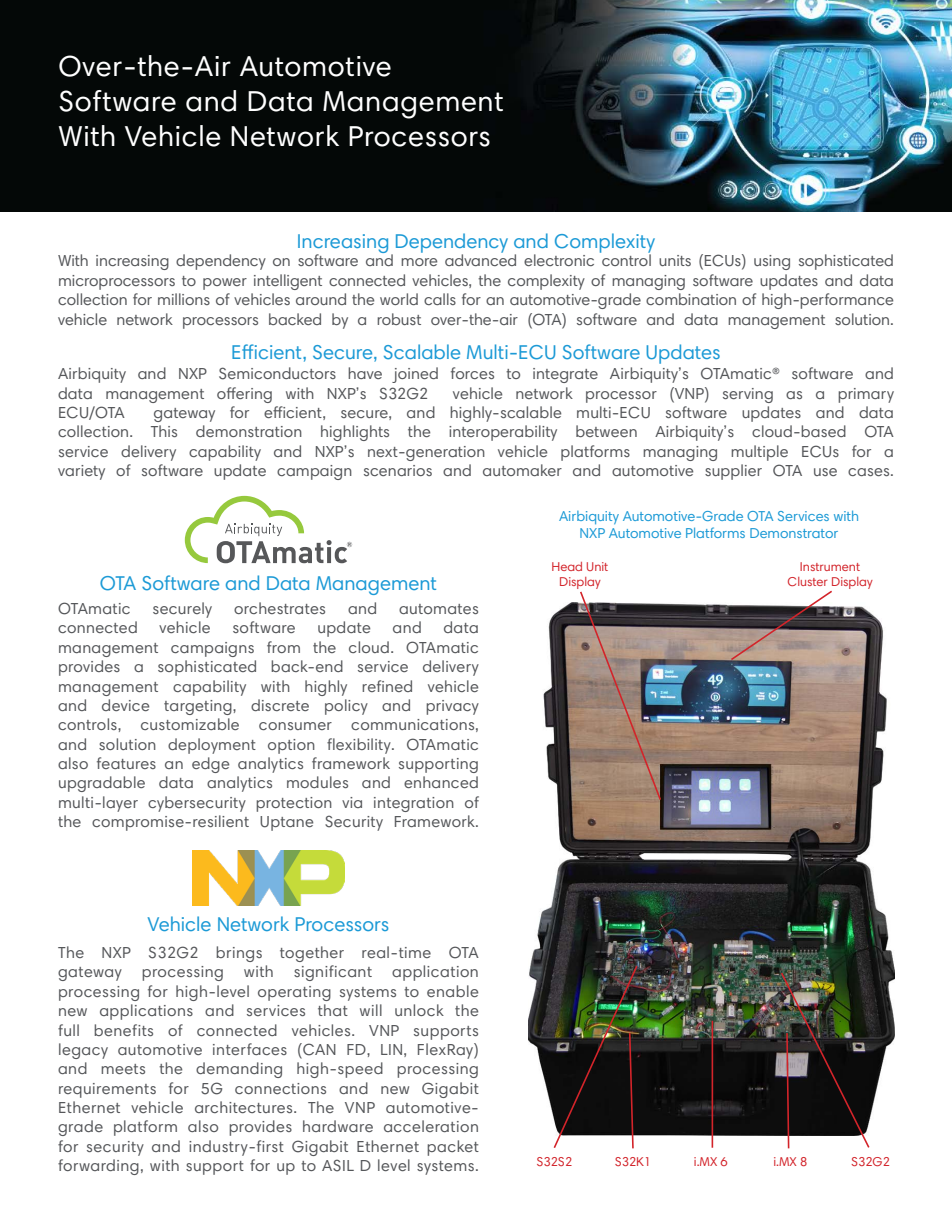 The width and height of the document is (952, 1232). What do you see at coordinates (279, 608) in the document?
I see `orchestrates` at bounding box center [279, 608].
